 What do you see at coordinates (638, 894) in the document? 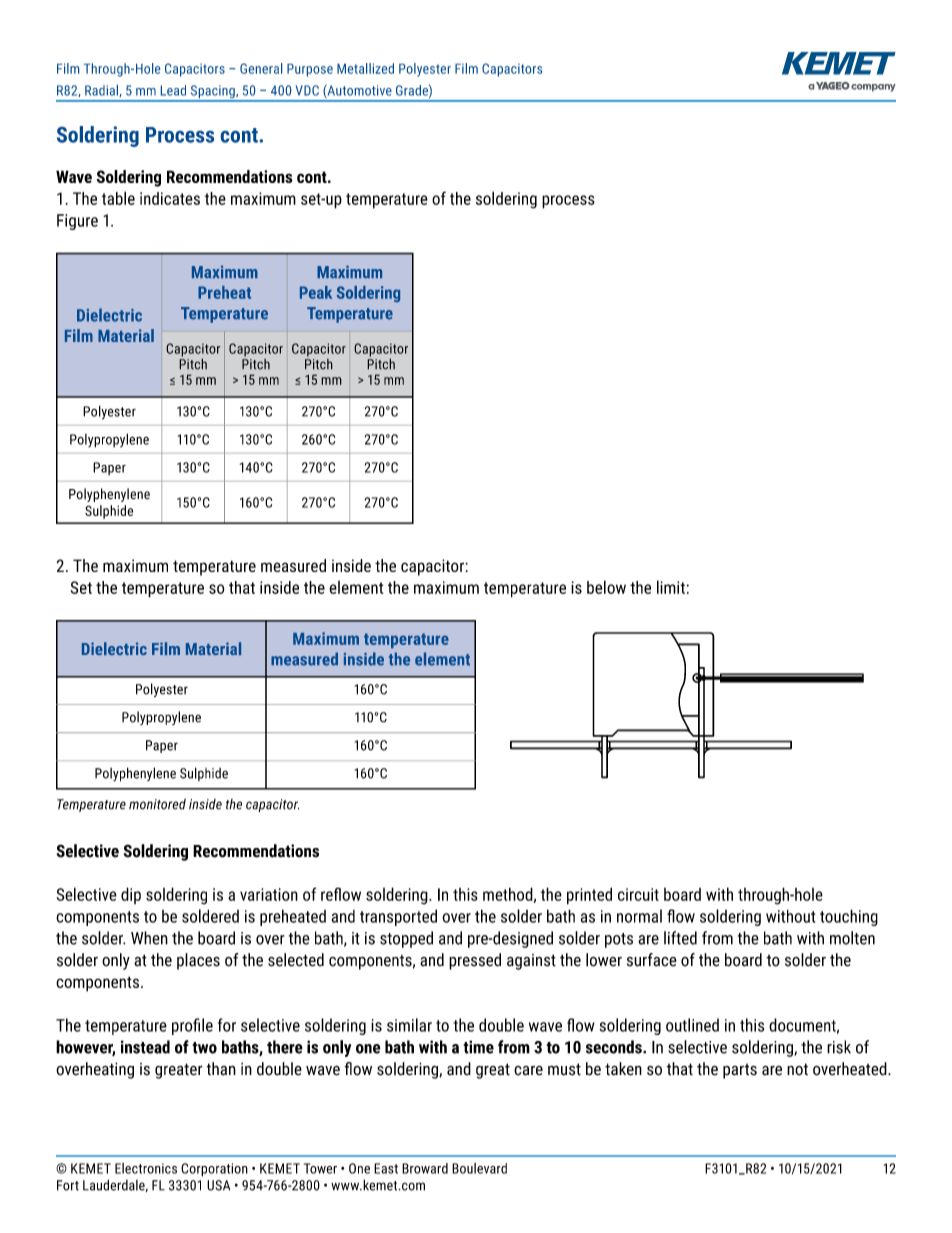
I see `circuit` at bounding box center [638, 894].
